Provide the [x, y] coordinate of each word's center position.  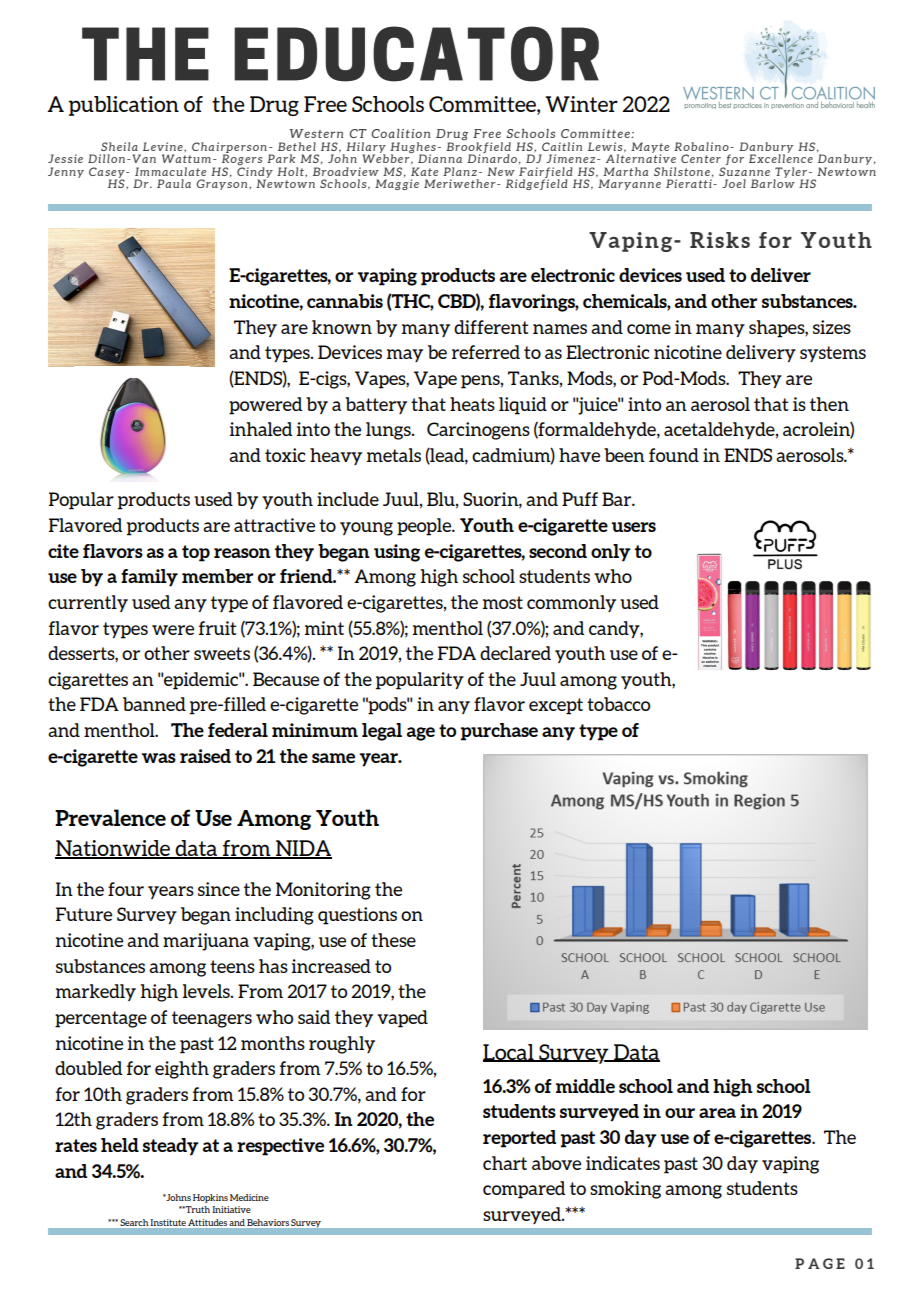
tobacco [618, 704]
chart [505, 1163]
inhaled [260, 429]
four [126, 889]
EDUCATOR [416, 54]
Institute [168, 1222]
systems [833, 354]
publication [124, 106]
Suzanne [744, 171]
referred [486, 352]
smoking [625, 1190]
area [717, 1113]
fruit [217, 628]
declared [515, 653]
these [393, 940]
